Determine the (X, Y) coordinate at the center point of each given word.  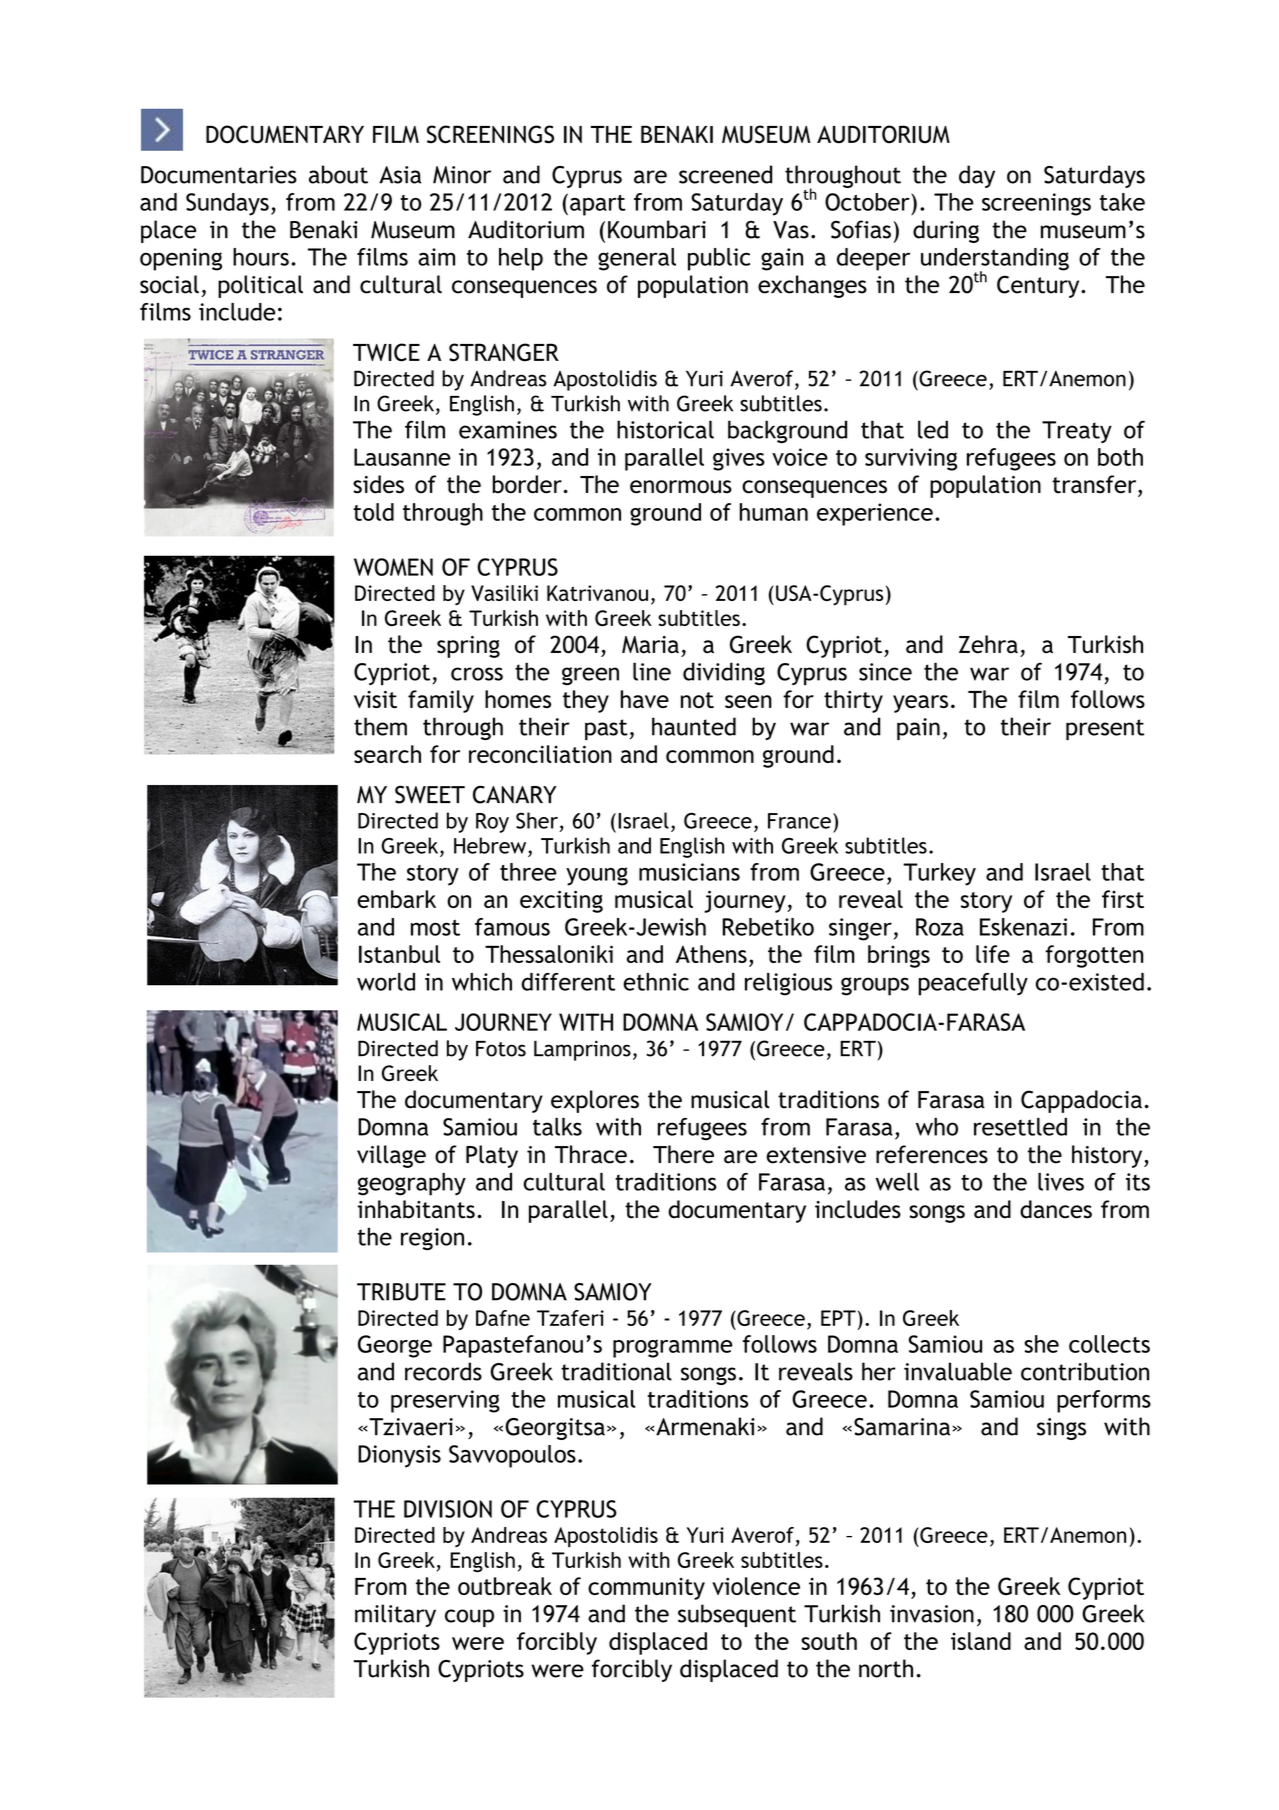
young (597, 876)
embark (396, 899)
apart (598, 205)
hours (261, 257)
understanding (995, 260)
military (395, 1615)
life (993, 954)
